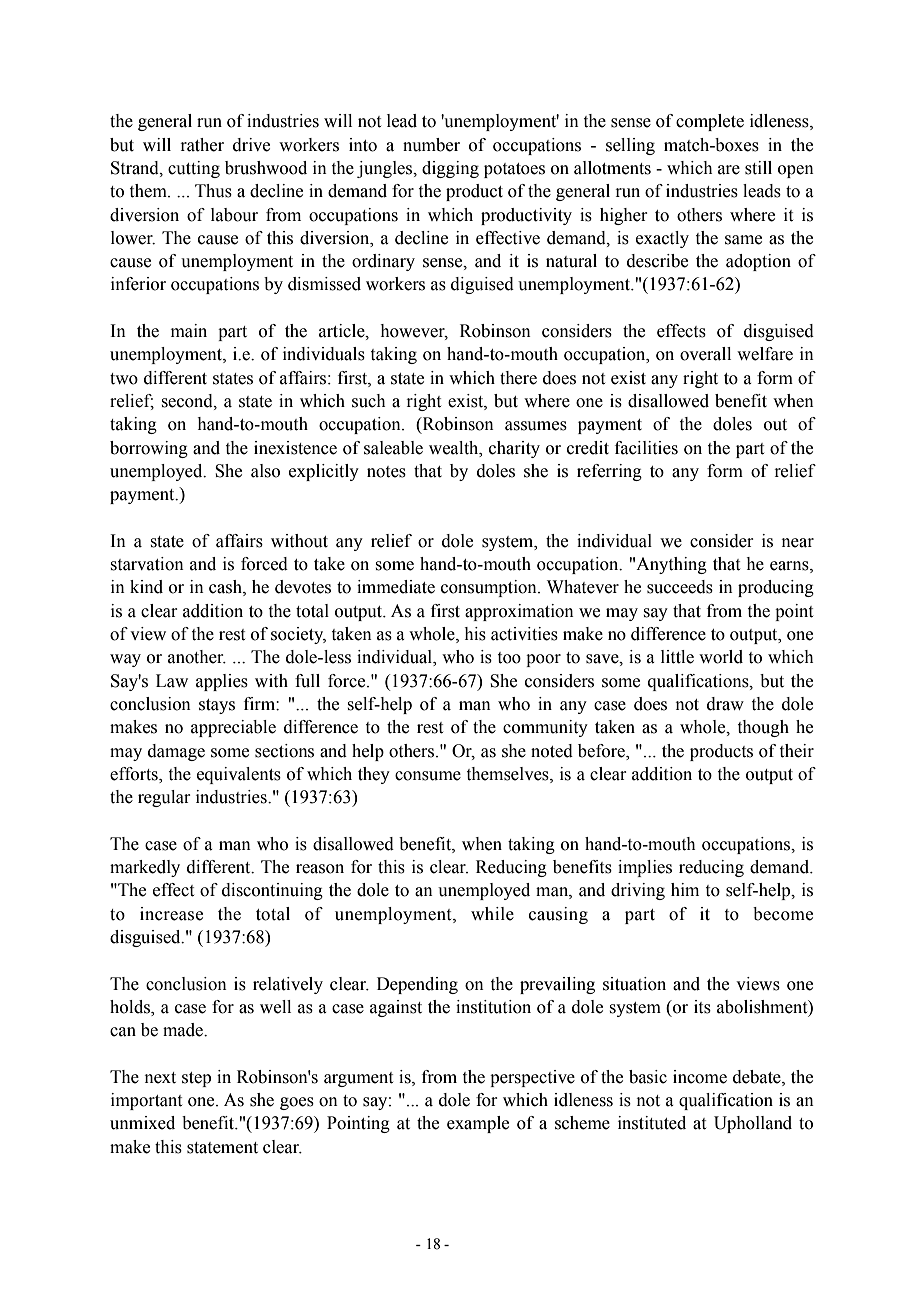  What do you see at coordinates (700, 1077) in the page?
I see `income` at bounding box center [700, 1077].
